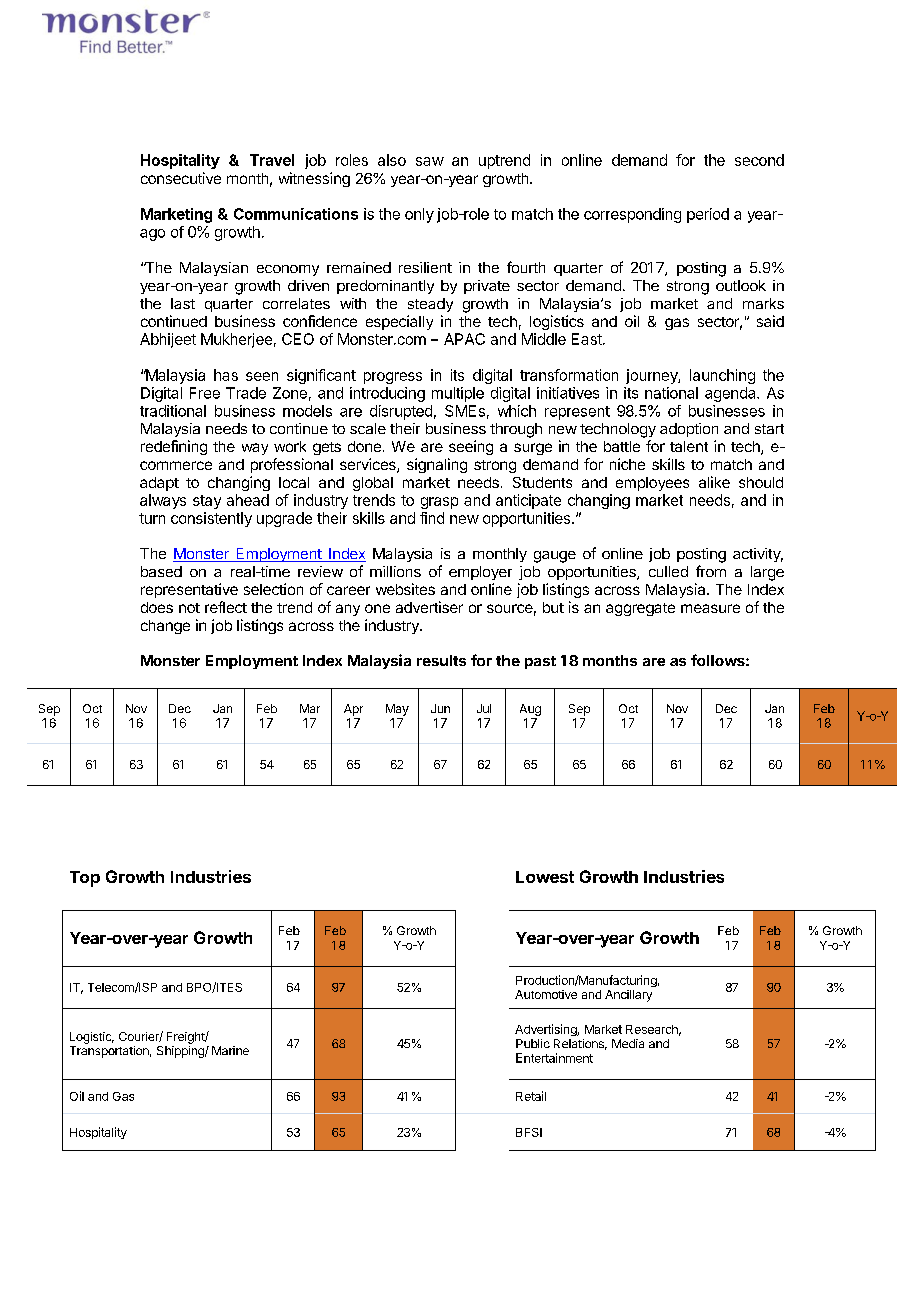 The image size is (924, 1309). Describe the element at coordinates (708, 215) in the document. I see `period` at that location.
